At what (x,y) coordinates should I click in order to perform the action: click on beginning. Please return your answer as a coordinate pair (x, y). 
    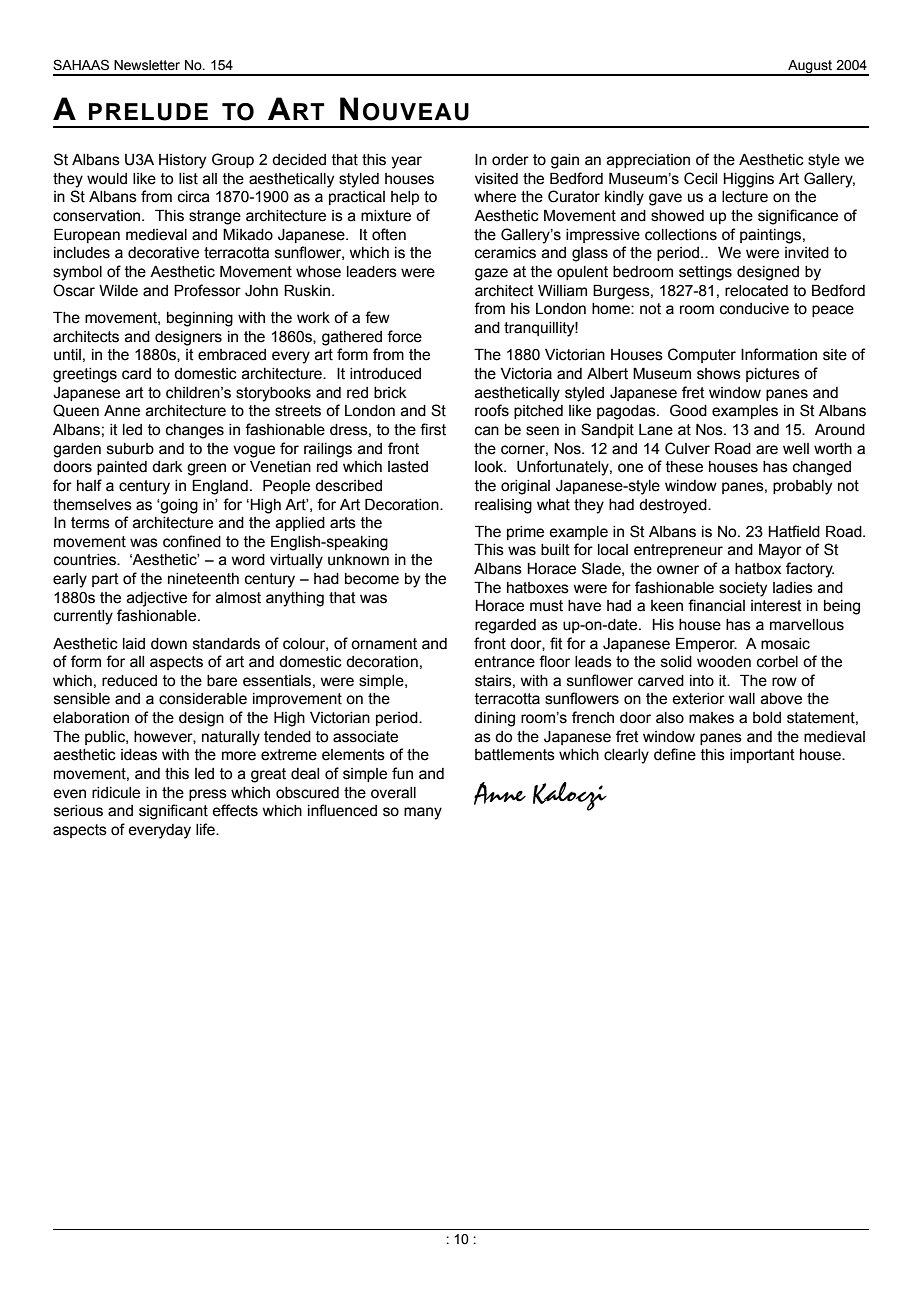
    Looking at the image, I should click on (200, 319).
